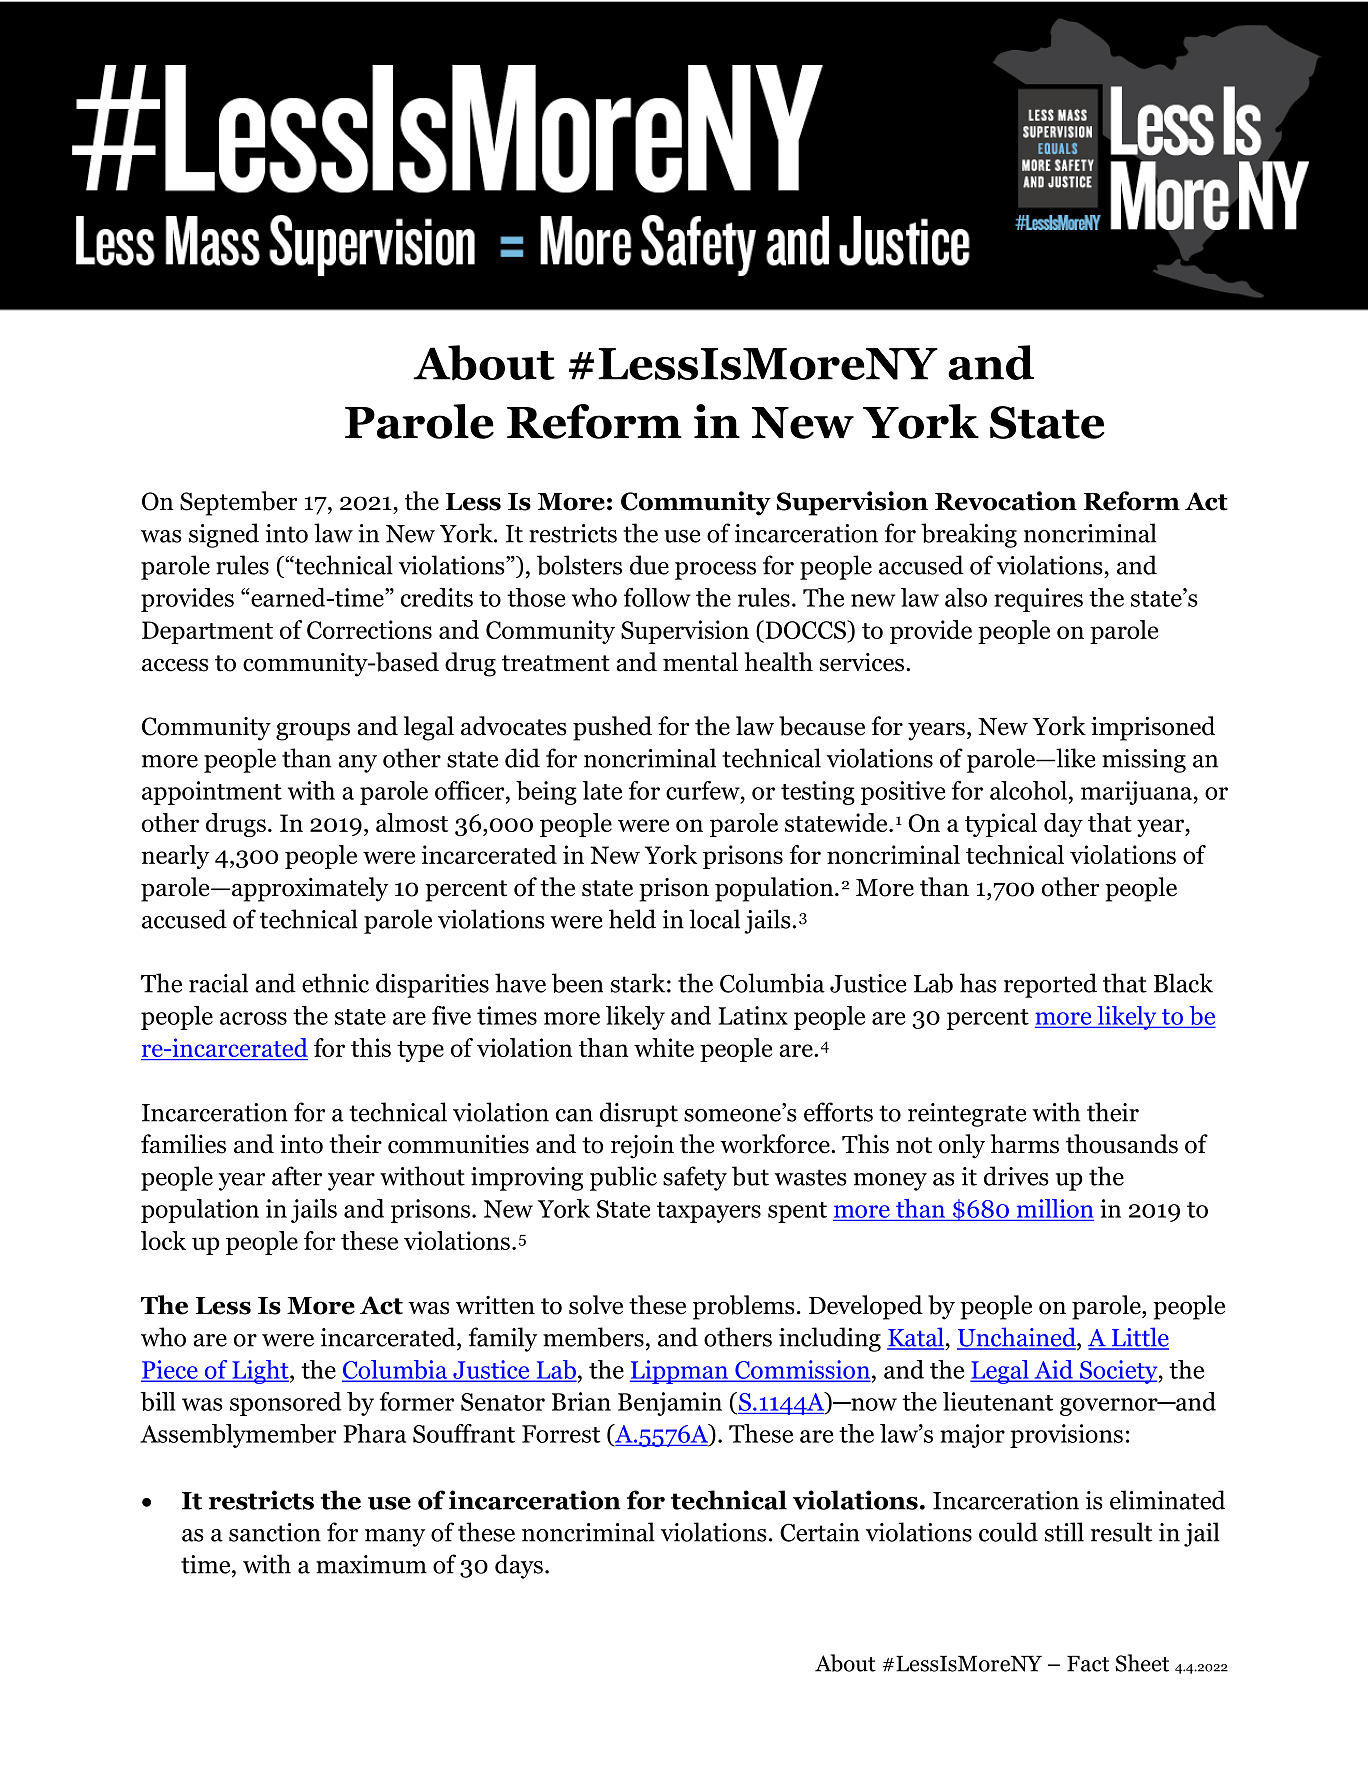 This image has height=1772, width=1369. I want to click on across, so click(253, 1018).
